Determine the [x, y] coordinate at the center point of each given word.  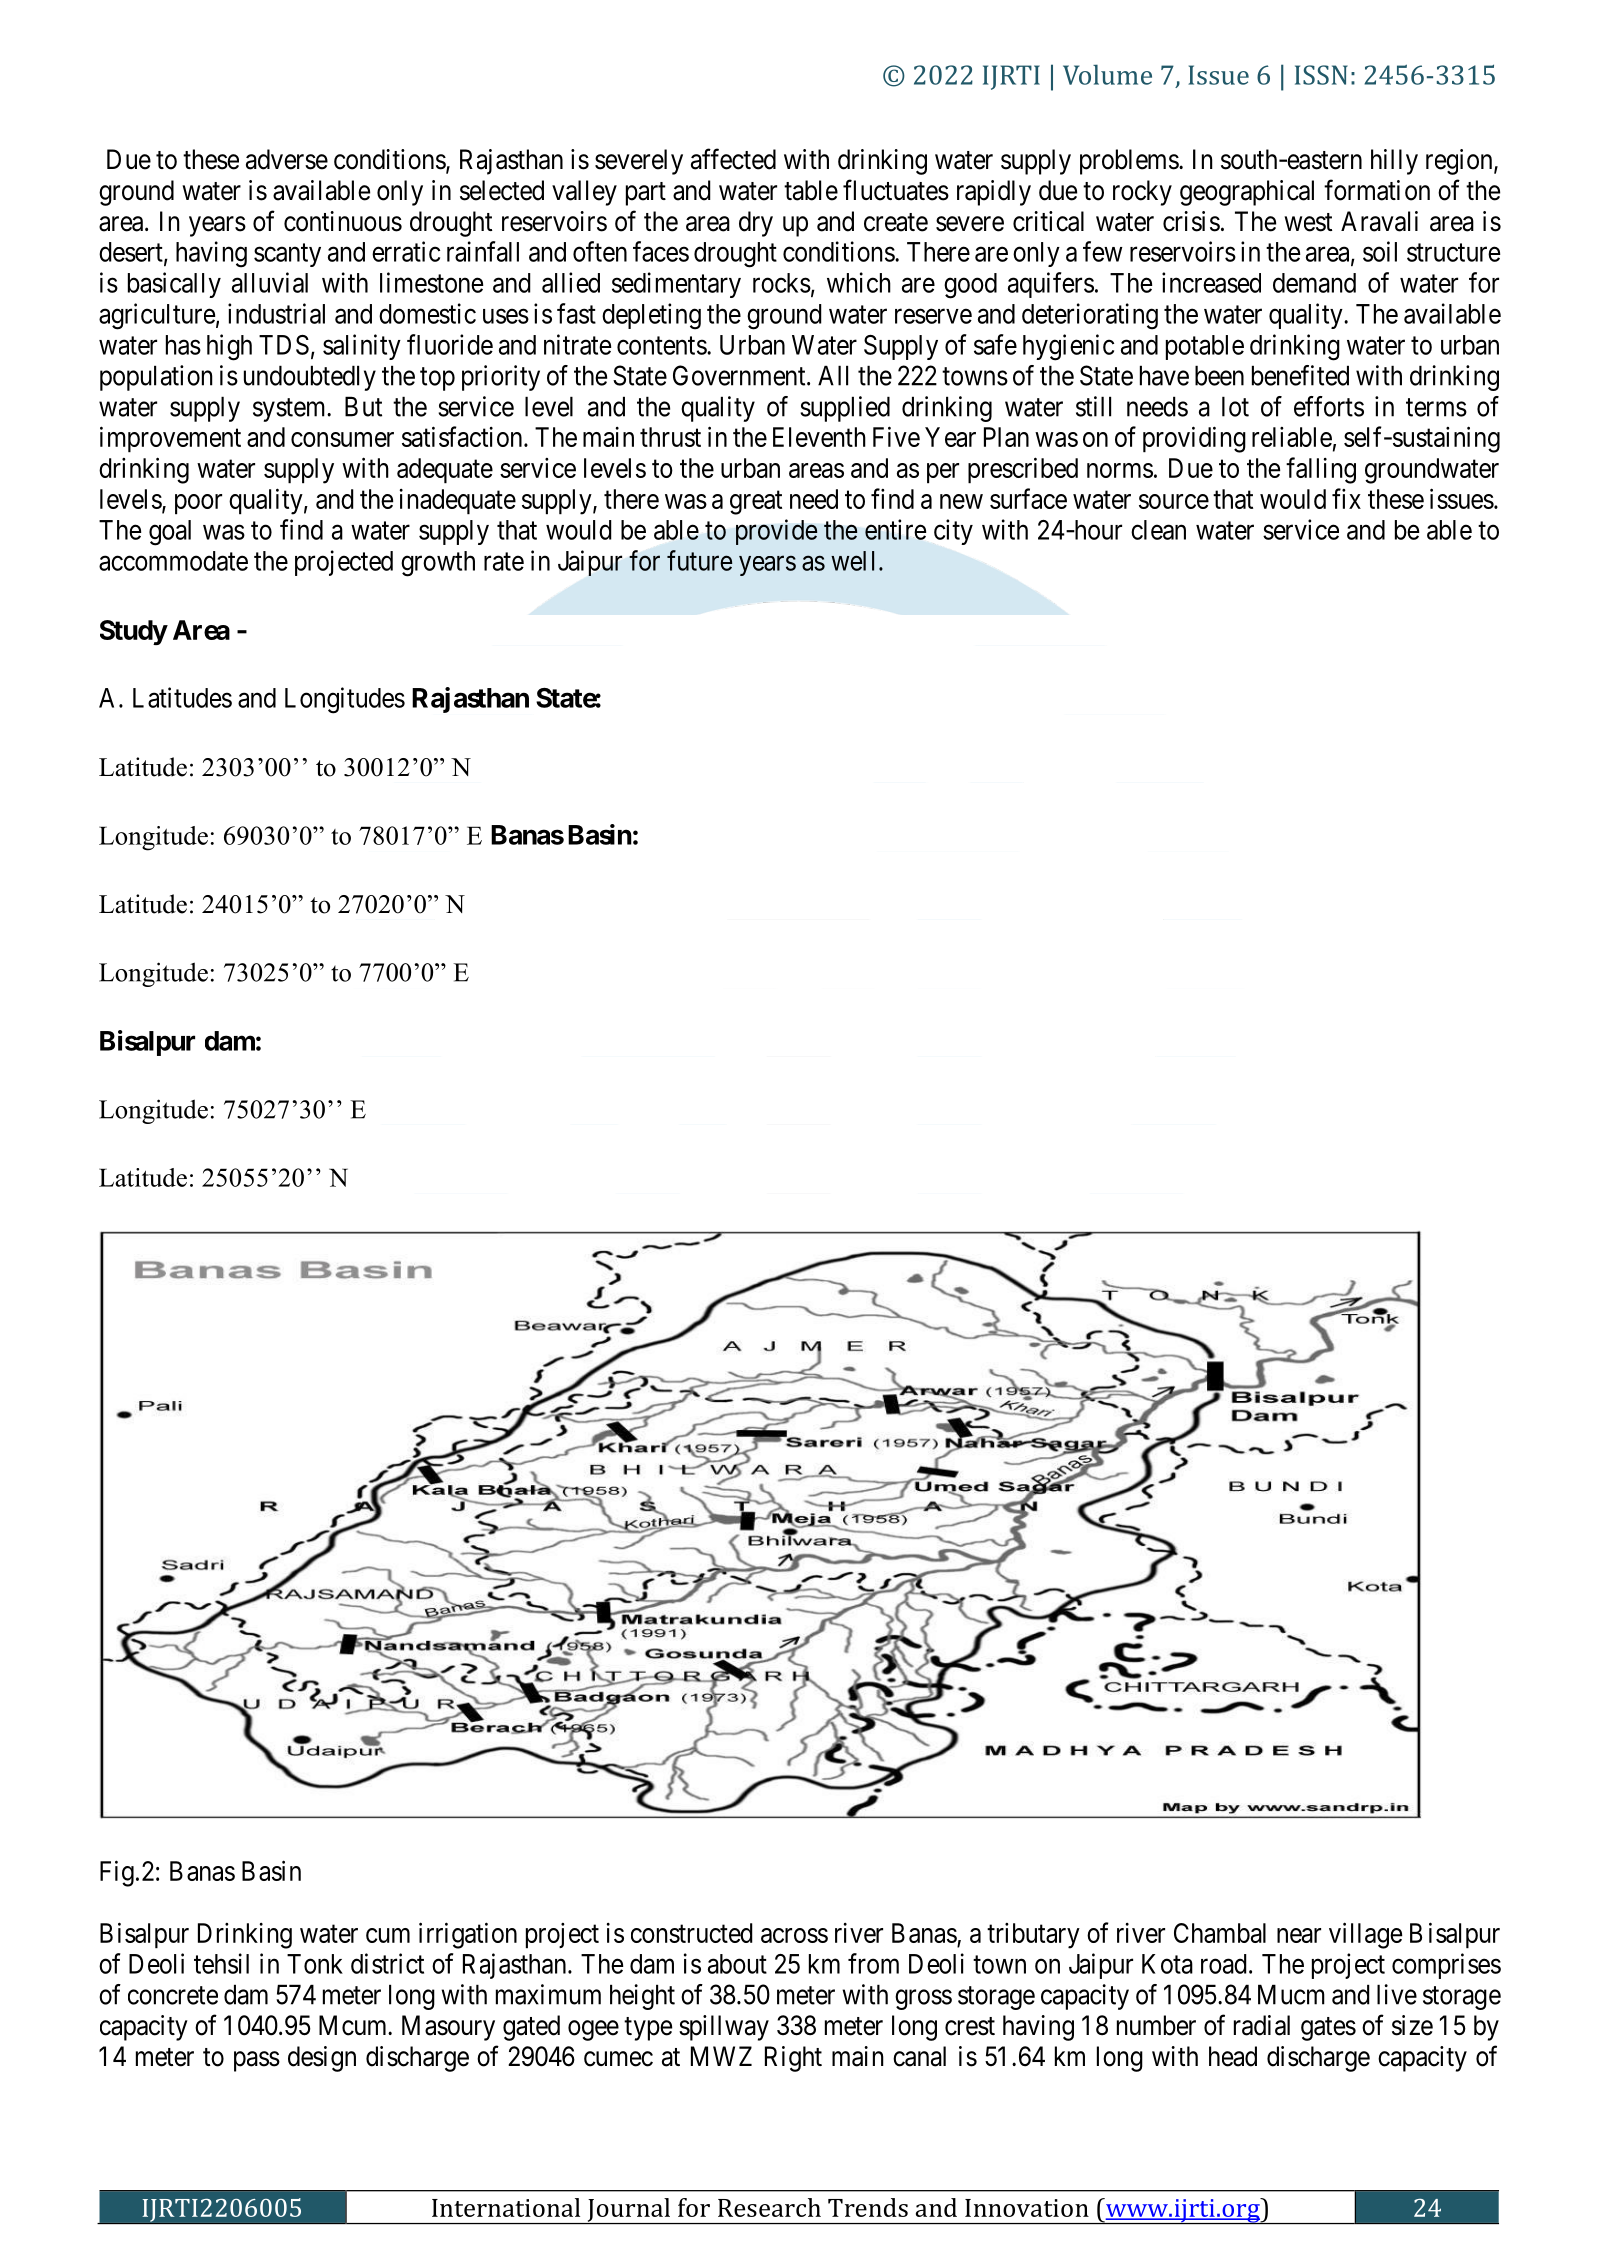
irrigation [468, 1935]
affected [733, 159]
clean [1158, 530]
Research [769, 2207]
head [1233, 2056]
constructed [692, 1933]
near [1299, 1935]
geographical [1247, 193]
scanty [287, 255]
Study [133, 632]
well [852, 561]
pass [257, 2061]
